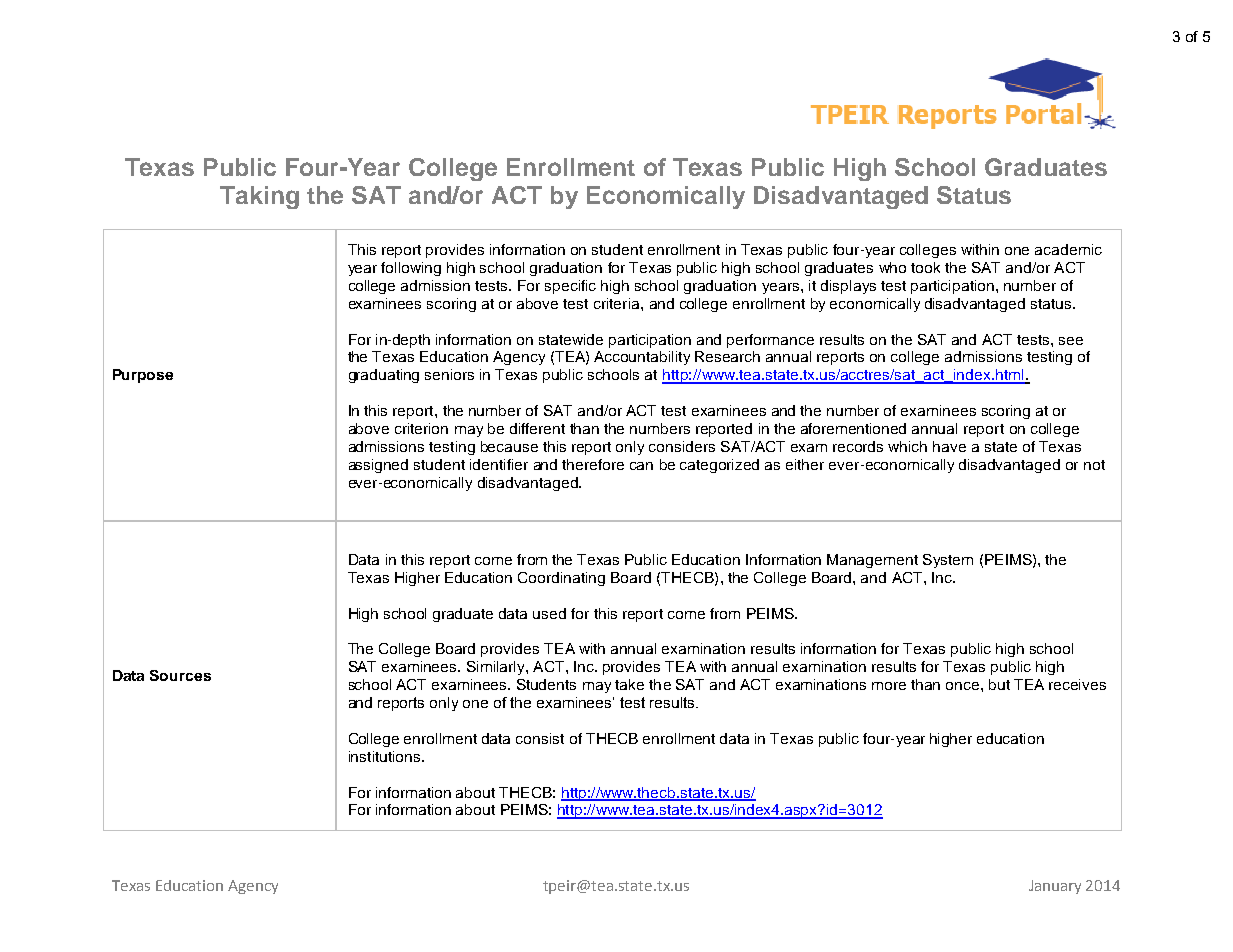 The height and width of the image is (952, 1233). Describe the element at coordinates (570, 287) in the image. I see `specific` at that location.
